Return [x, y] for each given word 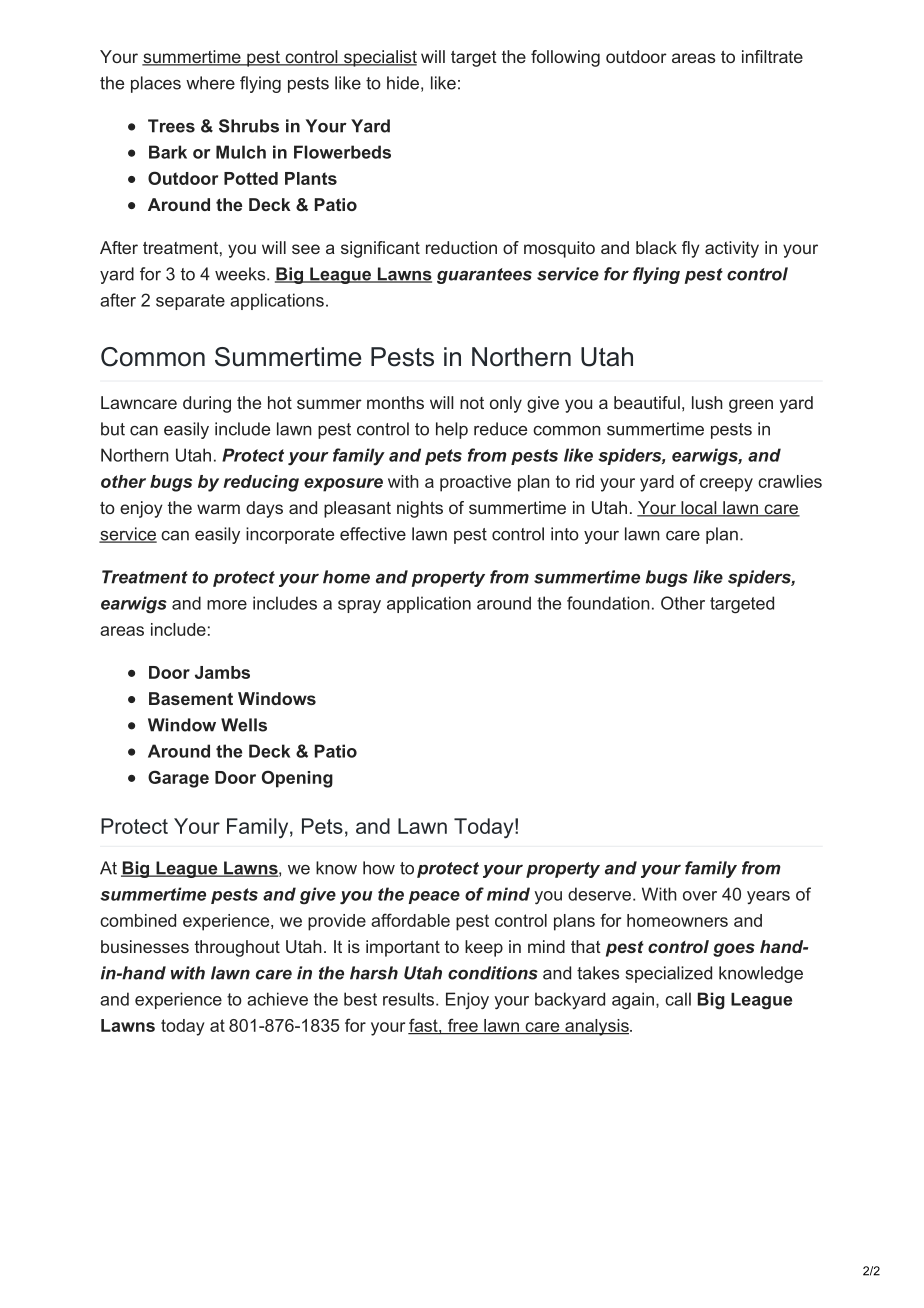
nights [420, 509]
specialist [379, 58]
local [699, 509]
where [210, 83]
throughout [237, 948]
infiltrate [772, 56]
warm [218, 509]
